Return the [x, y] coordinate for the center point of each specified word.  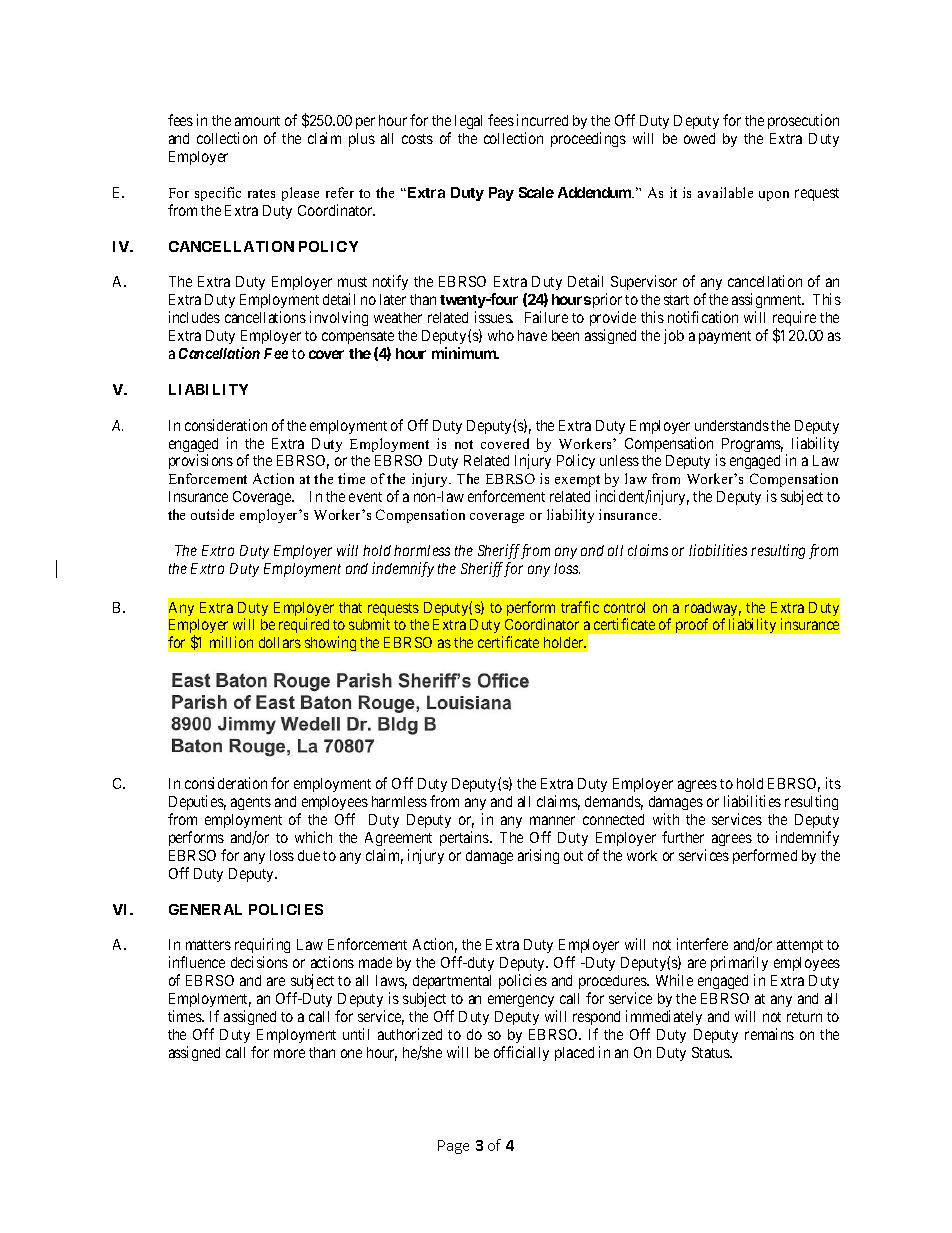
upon [774, 196]
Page [453, 1147]
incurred [542, 120]
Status [711, 1052]
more [289, 1053]
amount [257, 121]
